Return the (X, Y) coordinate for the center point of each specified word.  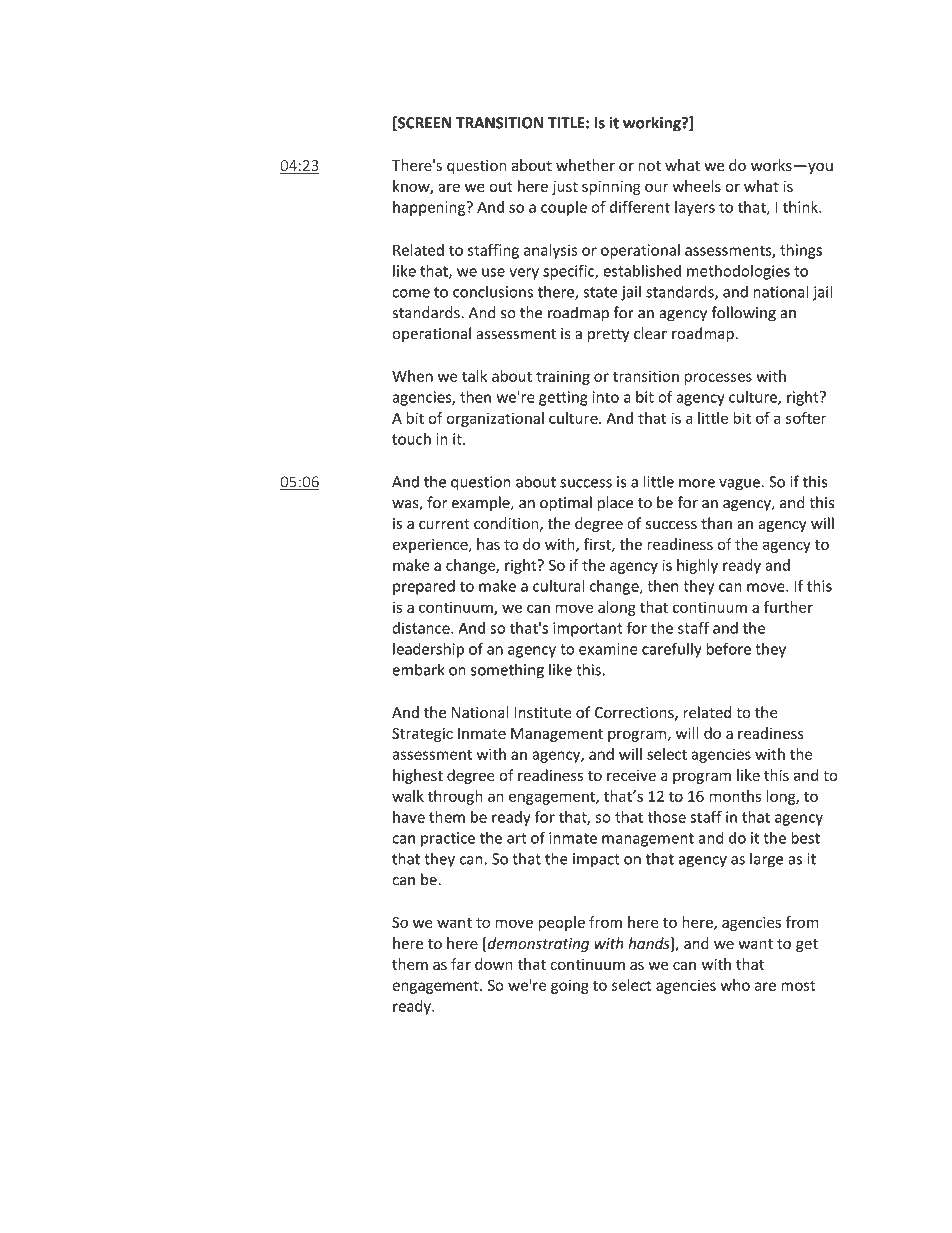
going (570, 986)
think (801, 207)
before (728, 648)
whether (585, 165)
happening (430, 208)
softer (806, 418)
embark (418, 670)
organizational (495, 419)
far (461, 964)
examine (608, 649)
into (606, 397)
